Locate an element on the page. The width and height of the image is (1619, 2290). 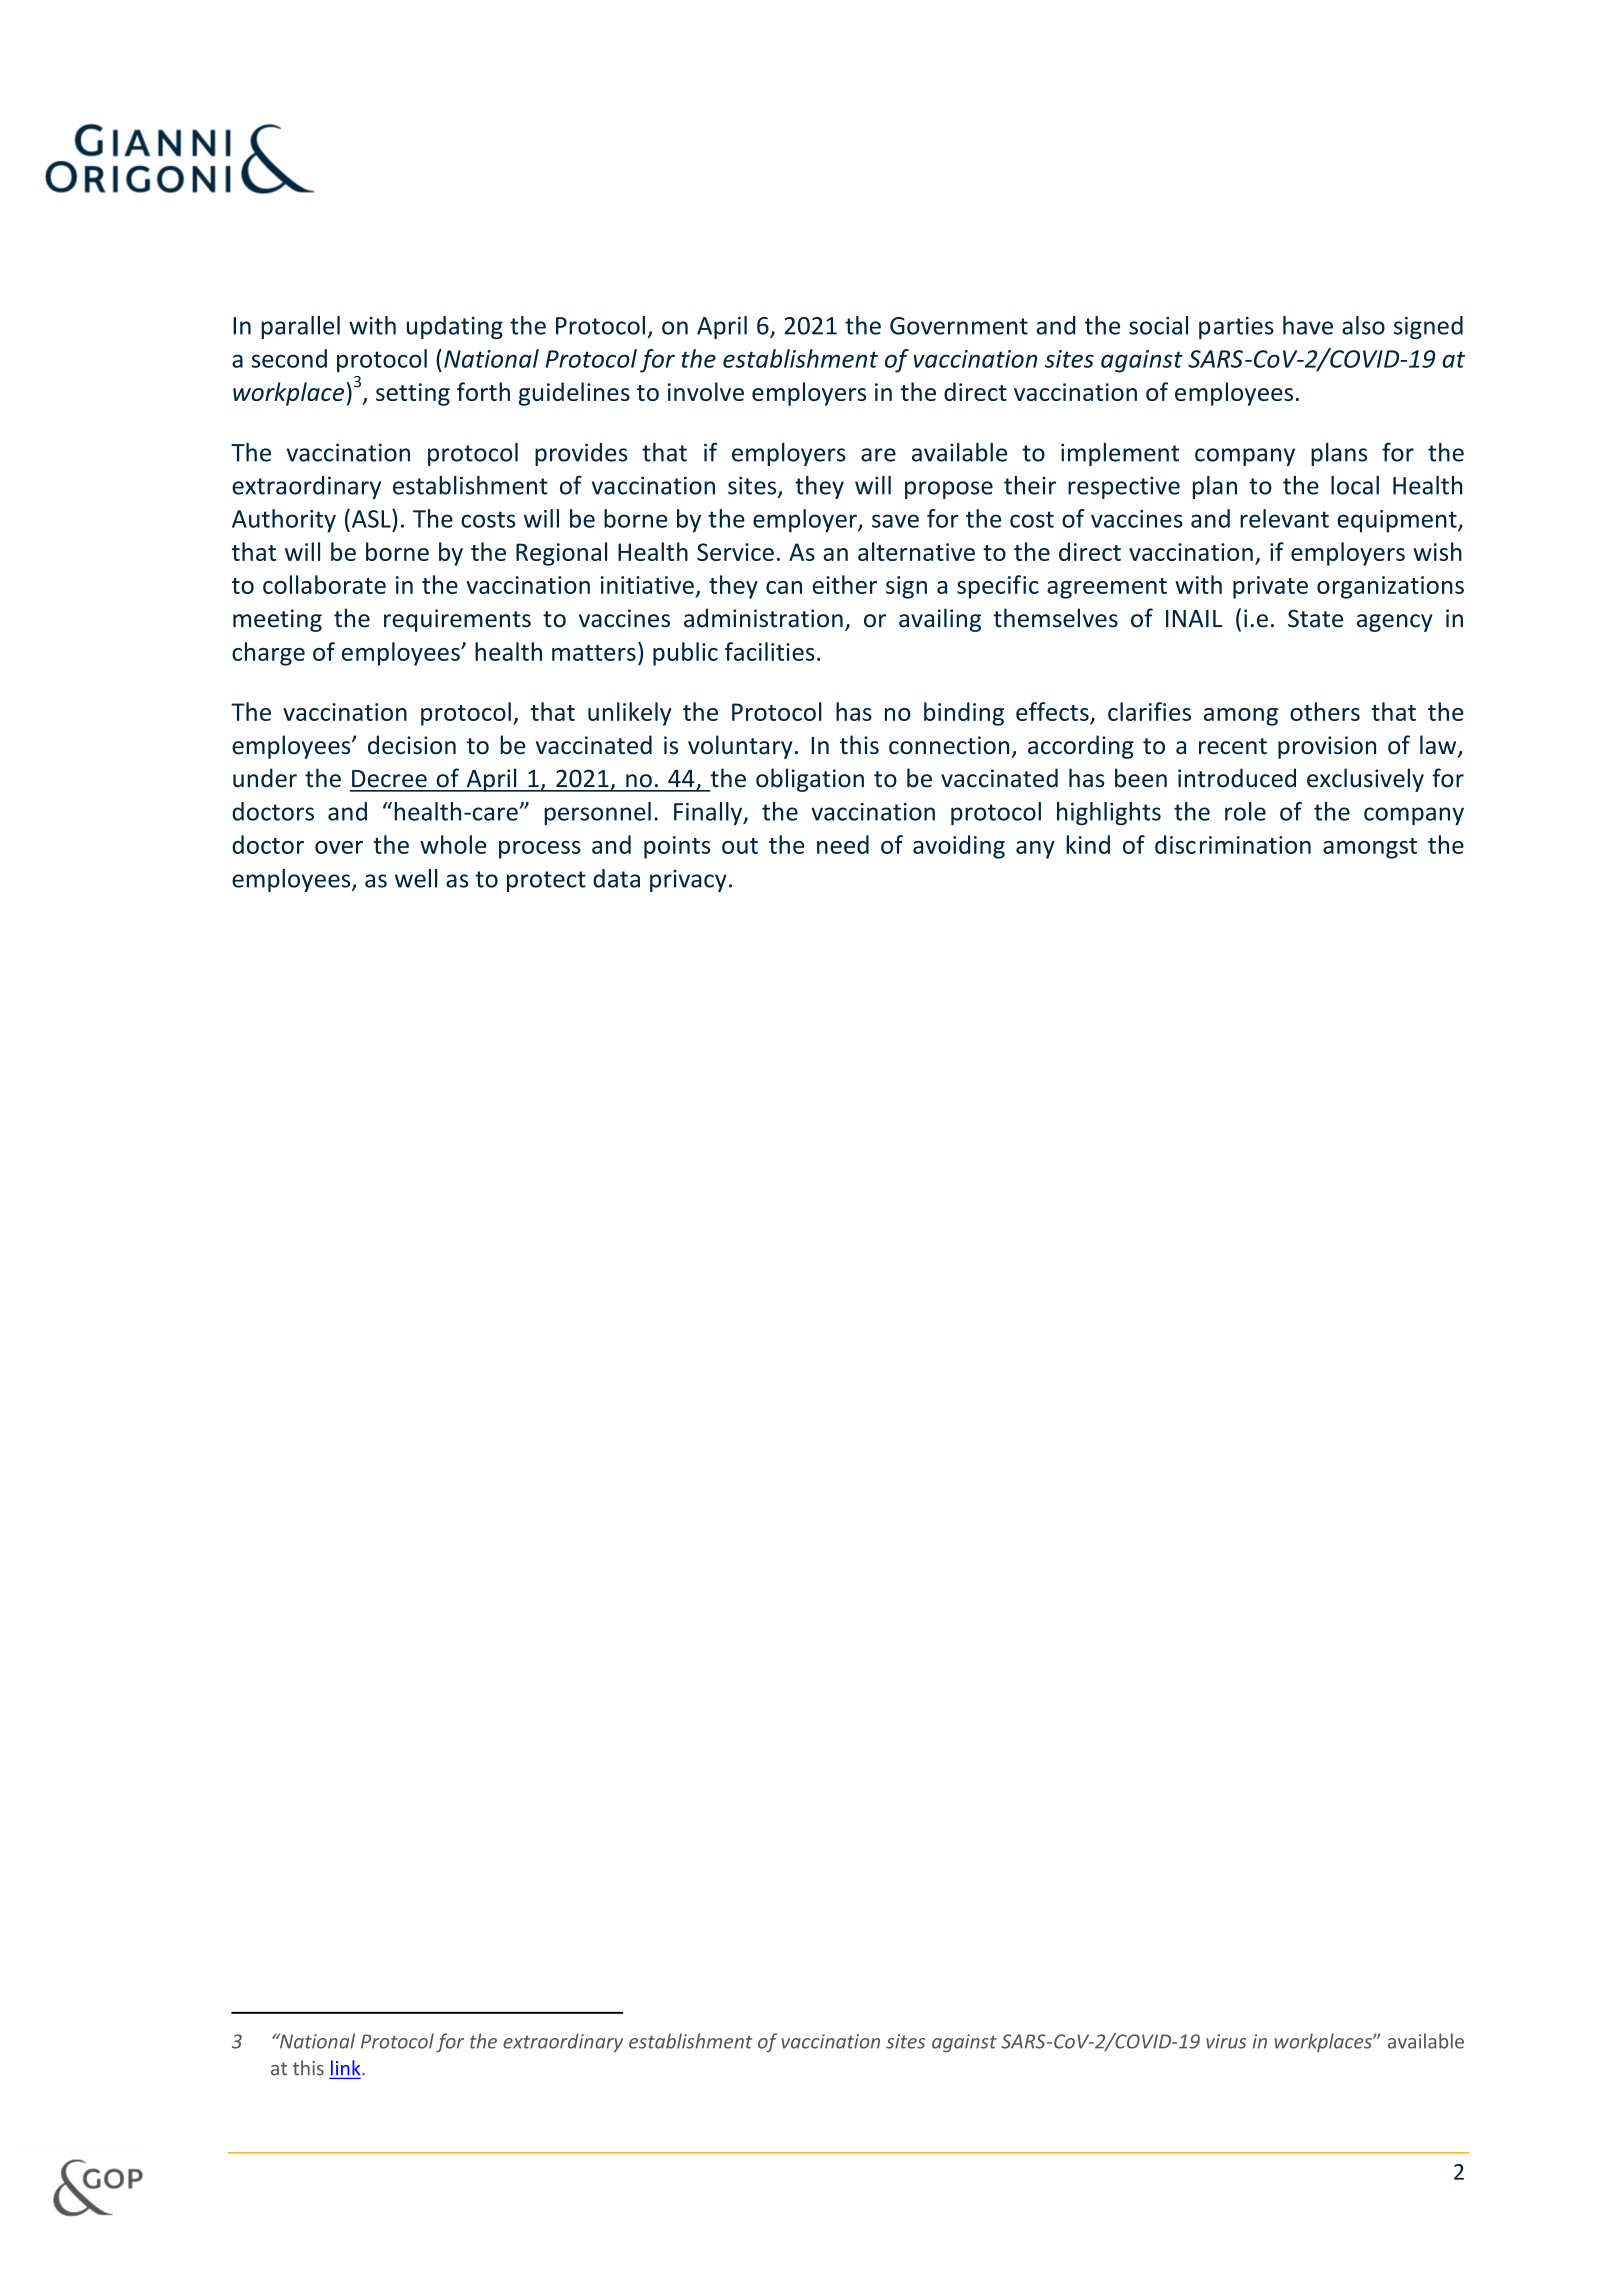
involve is located at coordinates (706, 391).
